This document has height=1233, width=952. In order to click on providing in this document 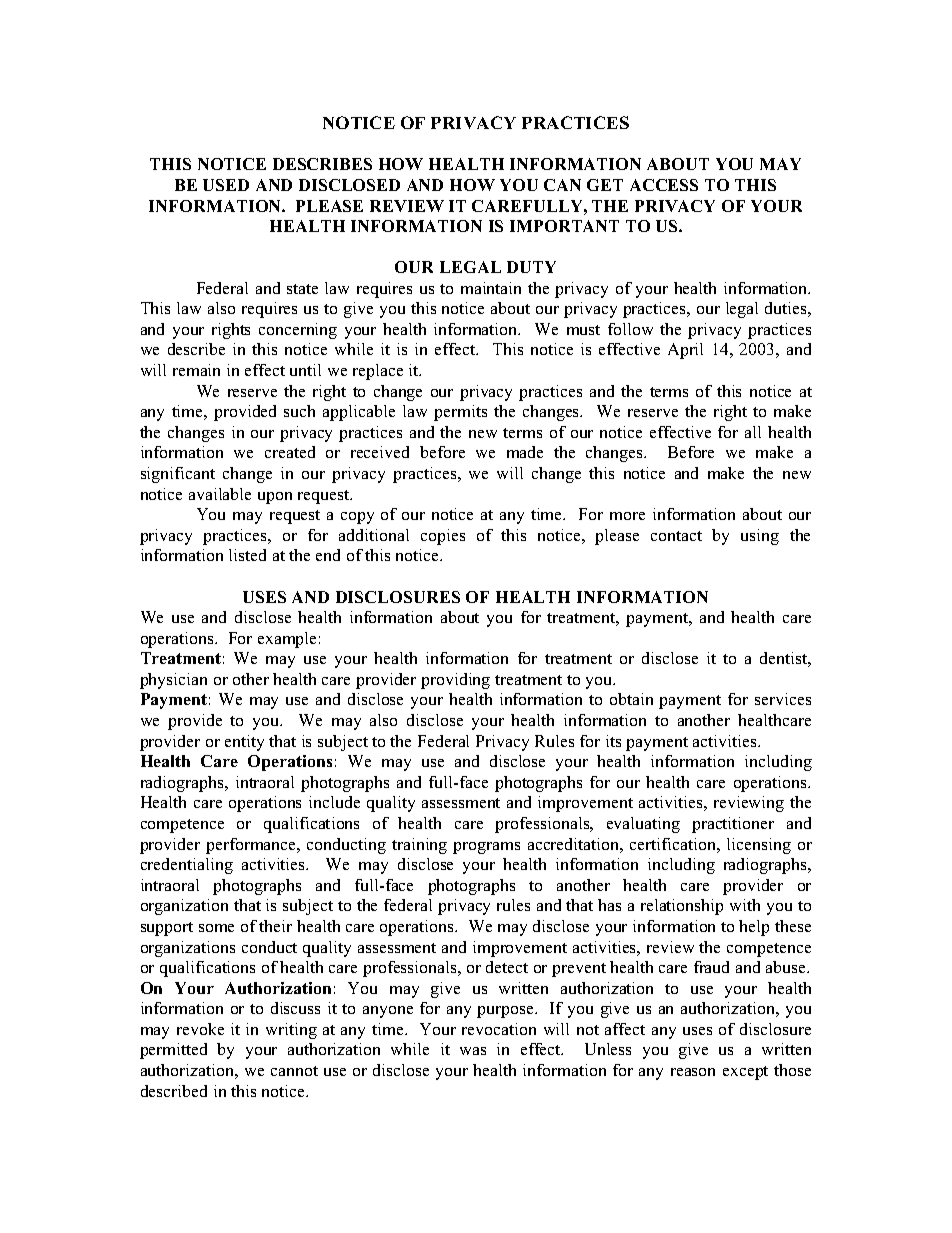, I will do `click(455, 681)`.
